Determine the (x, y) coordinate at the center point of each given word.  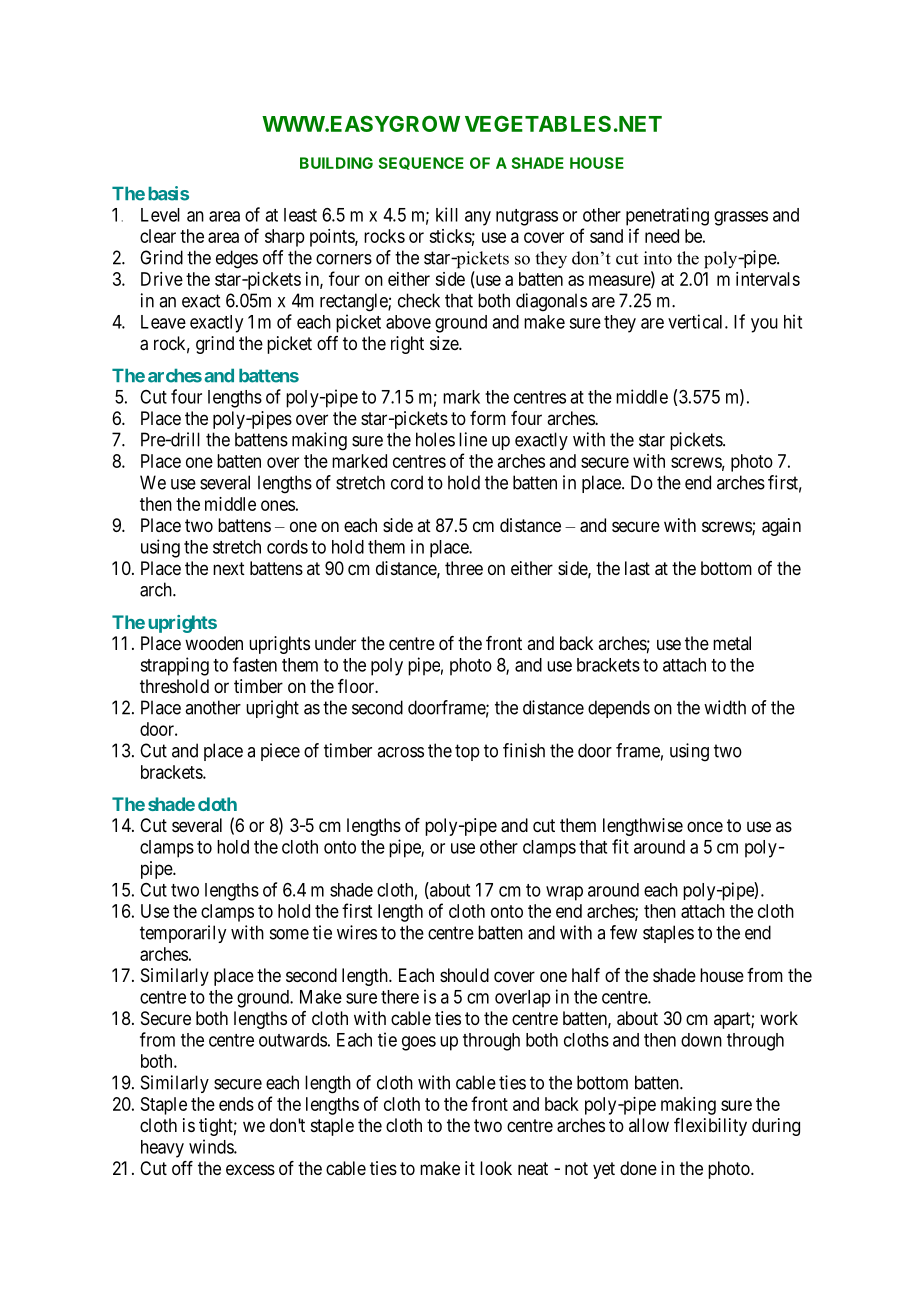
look (496, 1168)
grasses (741, 218)
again (781, 527)
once (705, 826)
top (467, 752)
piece (280, 752)
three (464, 568)
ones (278, 505)
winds (212, 1146)
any (478, 218)
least (300, 215)
